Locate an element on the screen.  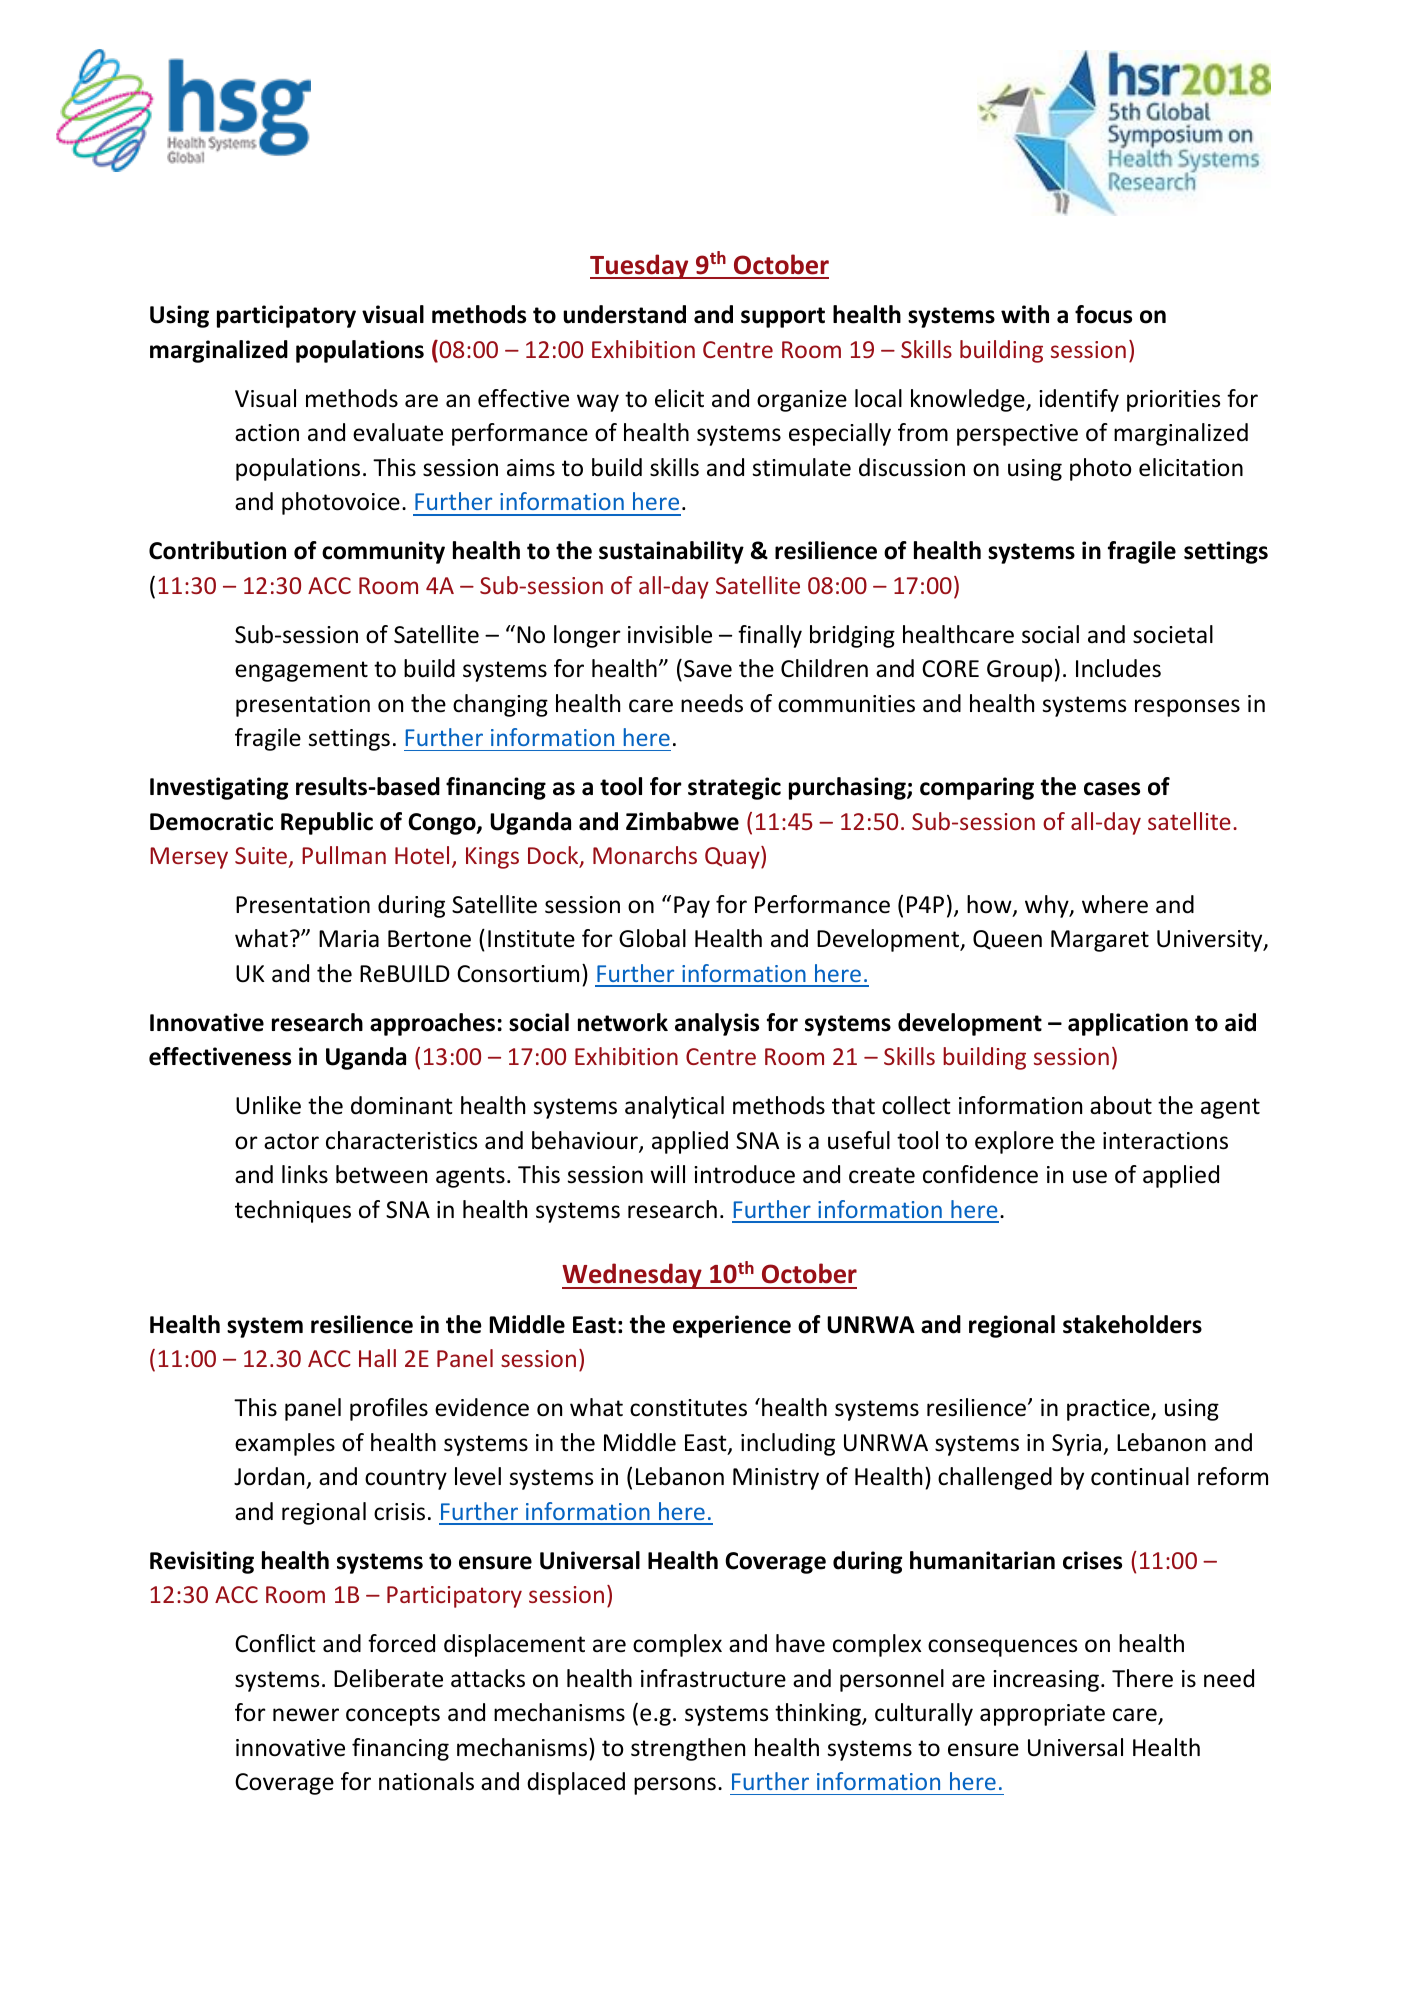
engagement is located at coordinates (301, 671).
